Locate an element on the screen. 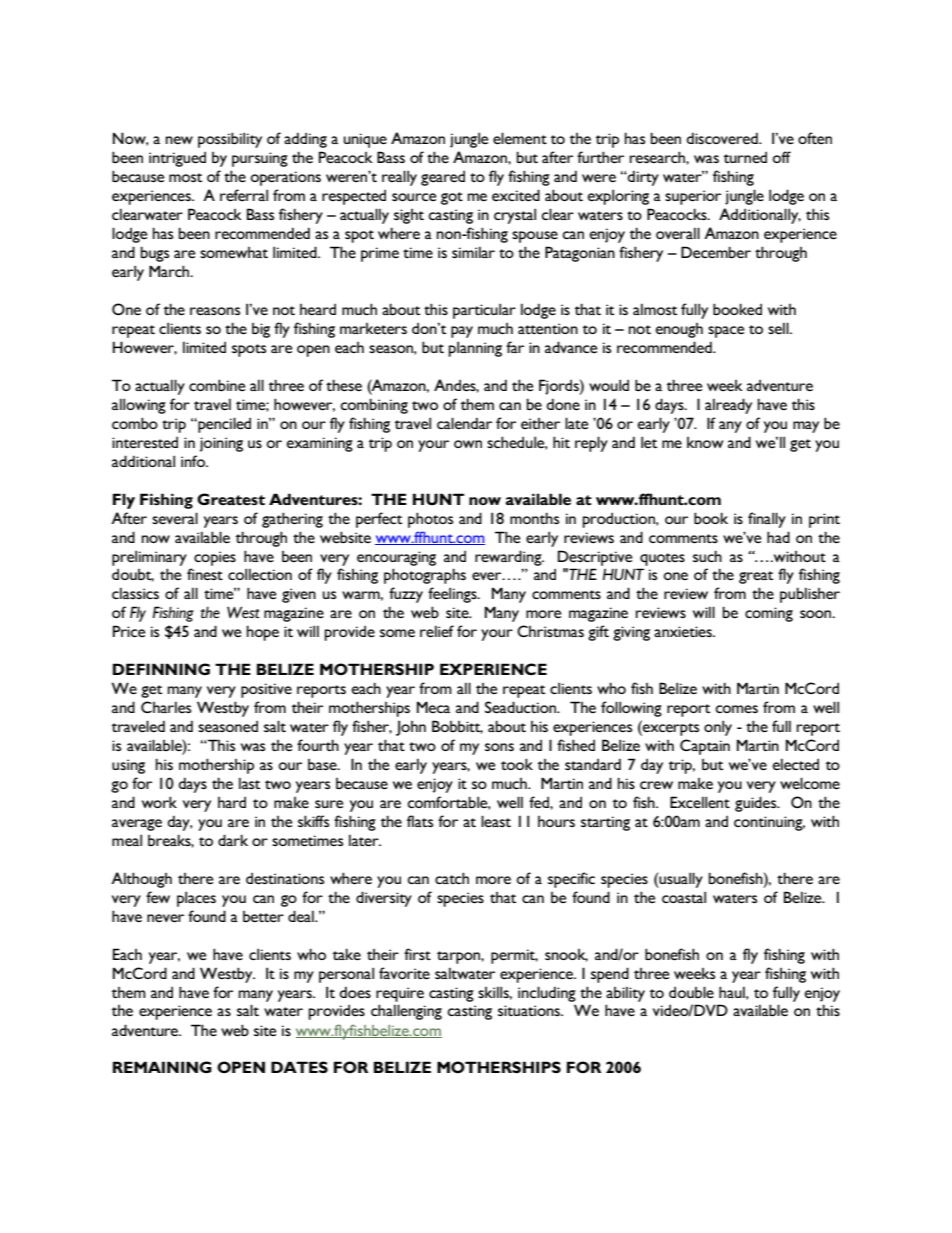 Image resolution: width=952 pixels, height=1233 pixels. least is located at coordinates (496, 821).
